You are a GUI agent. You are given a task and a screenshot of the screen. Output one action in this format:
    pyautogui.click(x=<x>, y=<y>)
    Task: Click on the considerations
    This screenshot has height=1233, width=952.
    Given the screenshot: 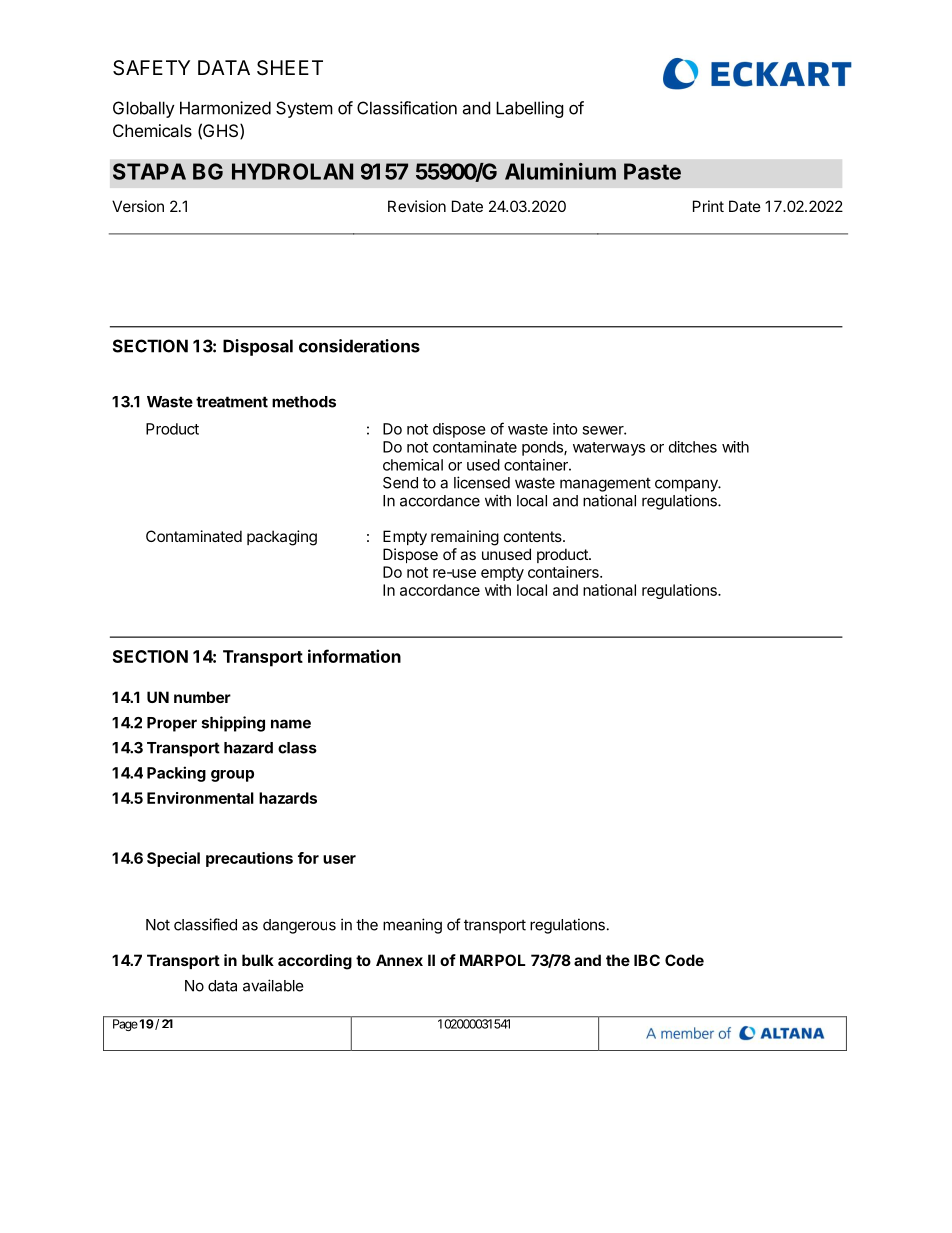 What is the action you would take?
    pyautogui.click(x=359, y=346)
